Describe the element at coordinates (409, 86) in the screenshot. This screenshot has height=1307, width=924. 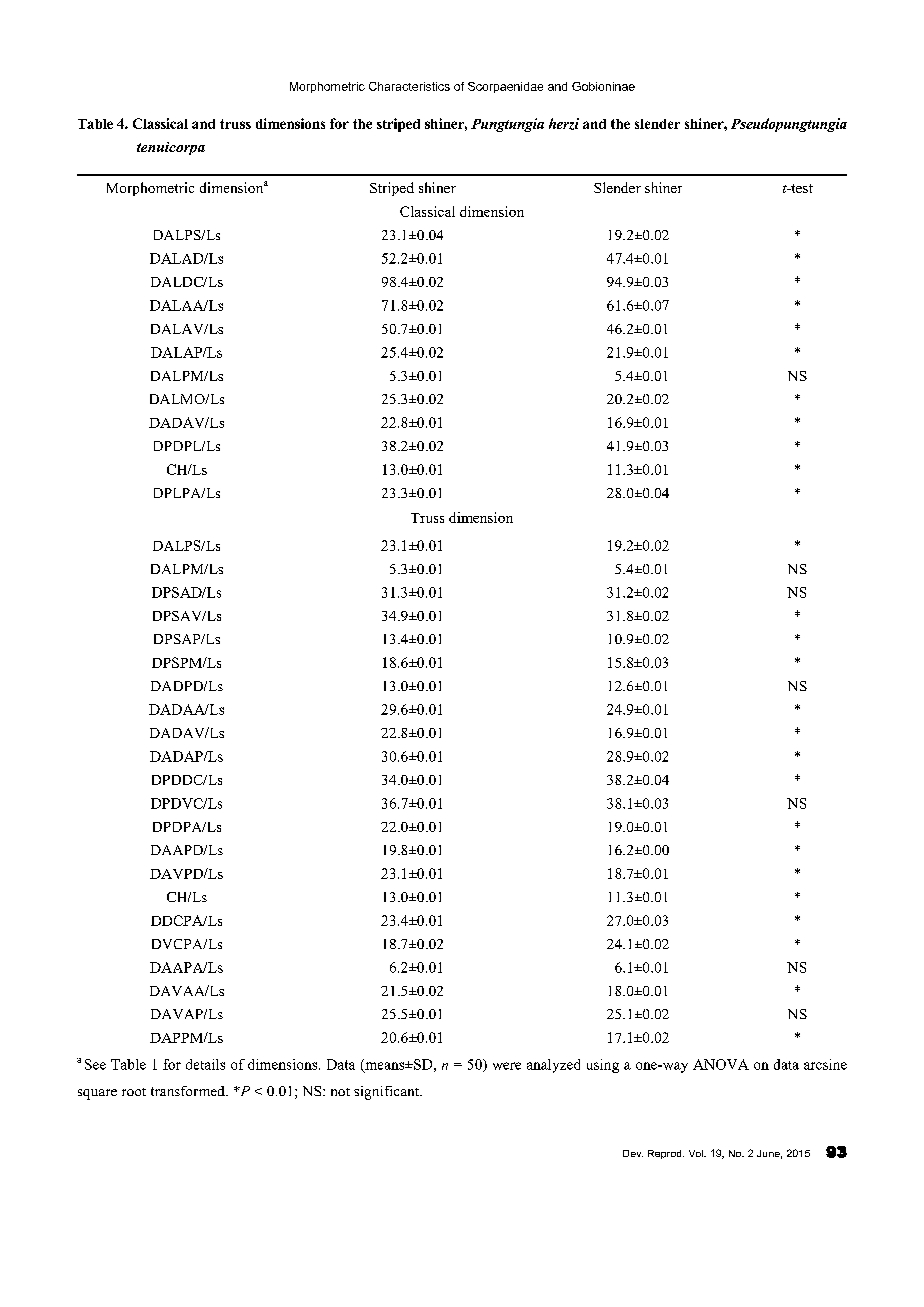
I see `Characteristics` at that location.
